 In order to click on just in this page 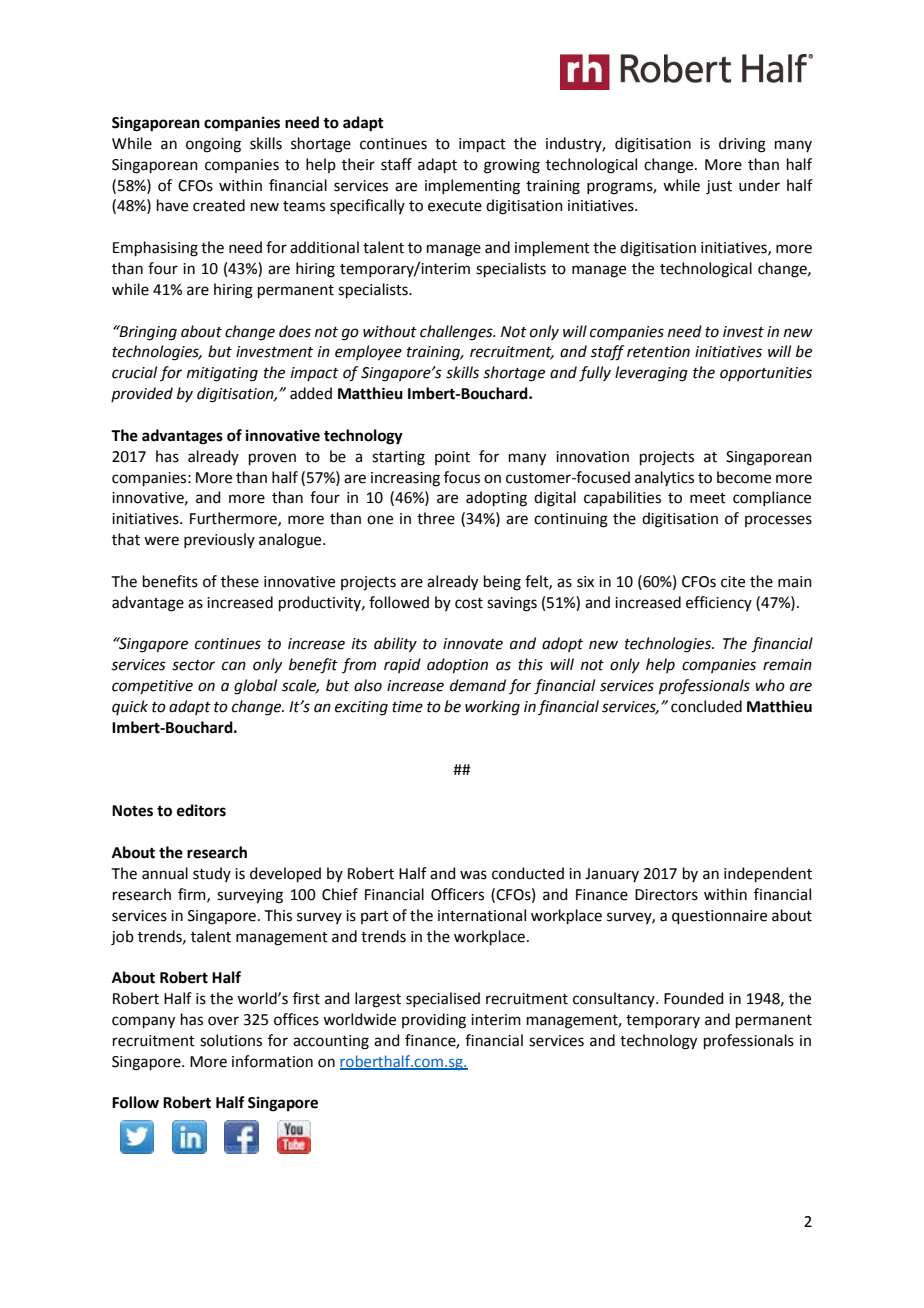, I will do `click(719, 187)`.
